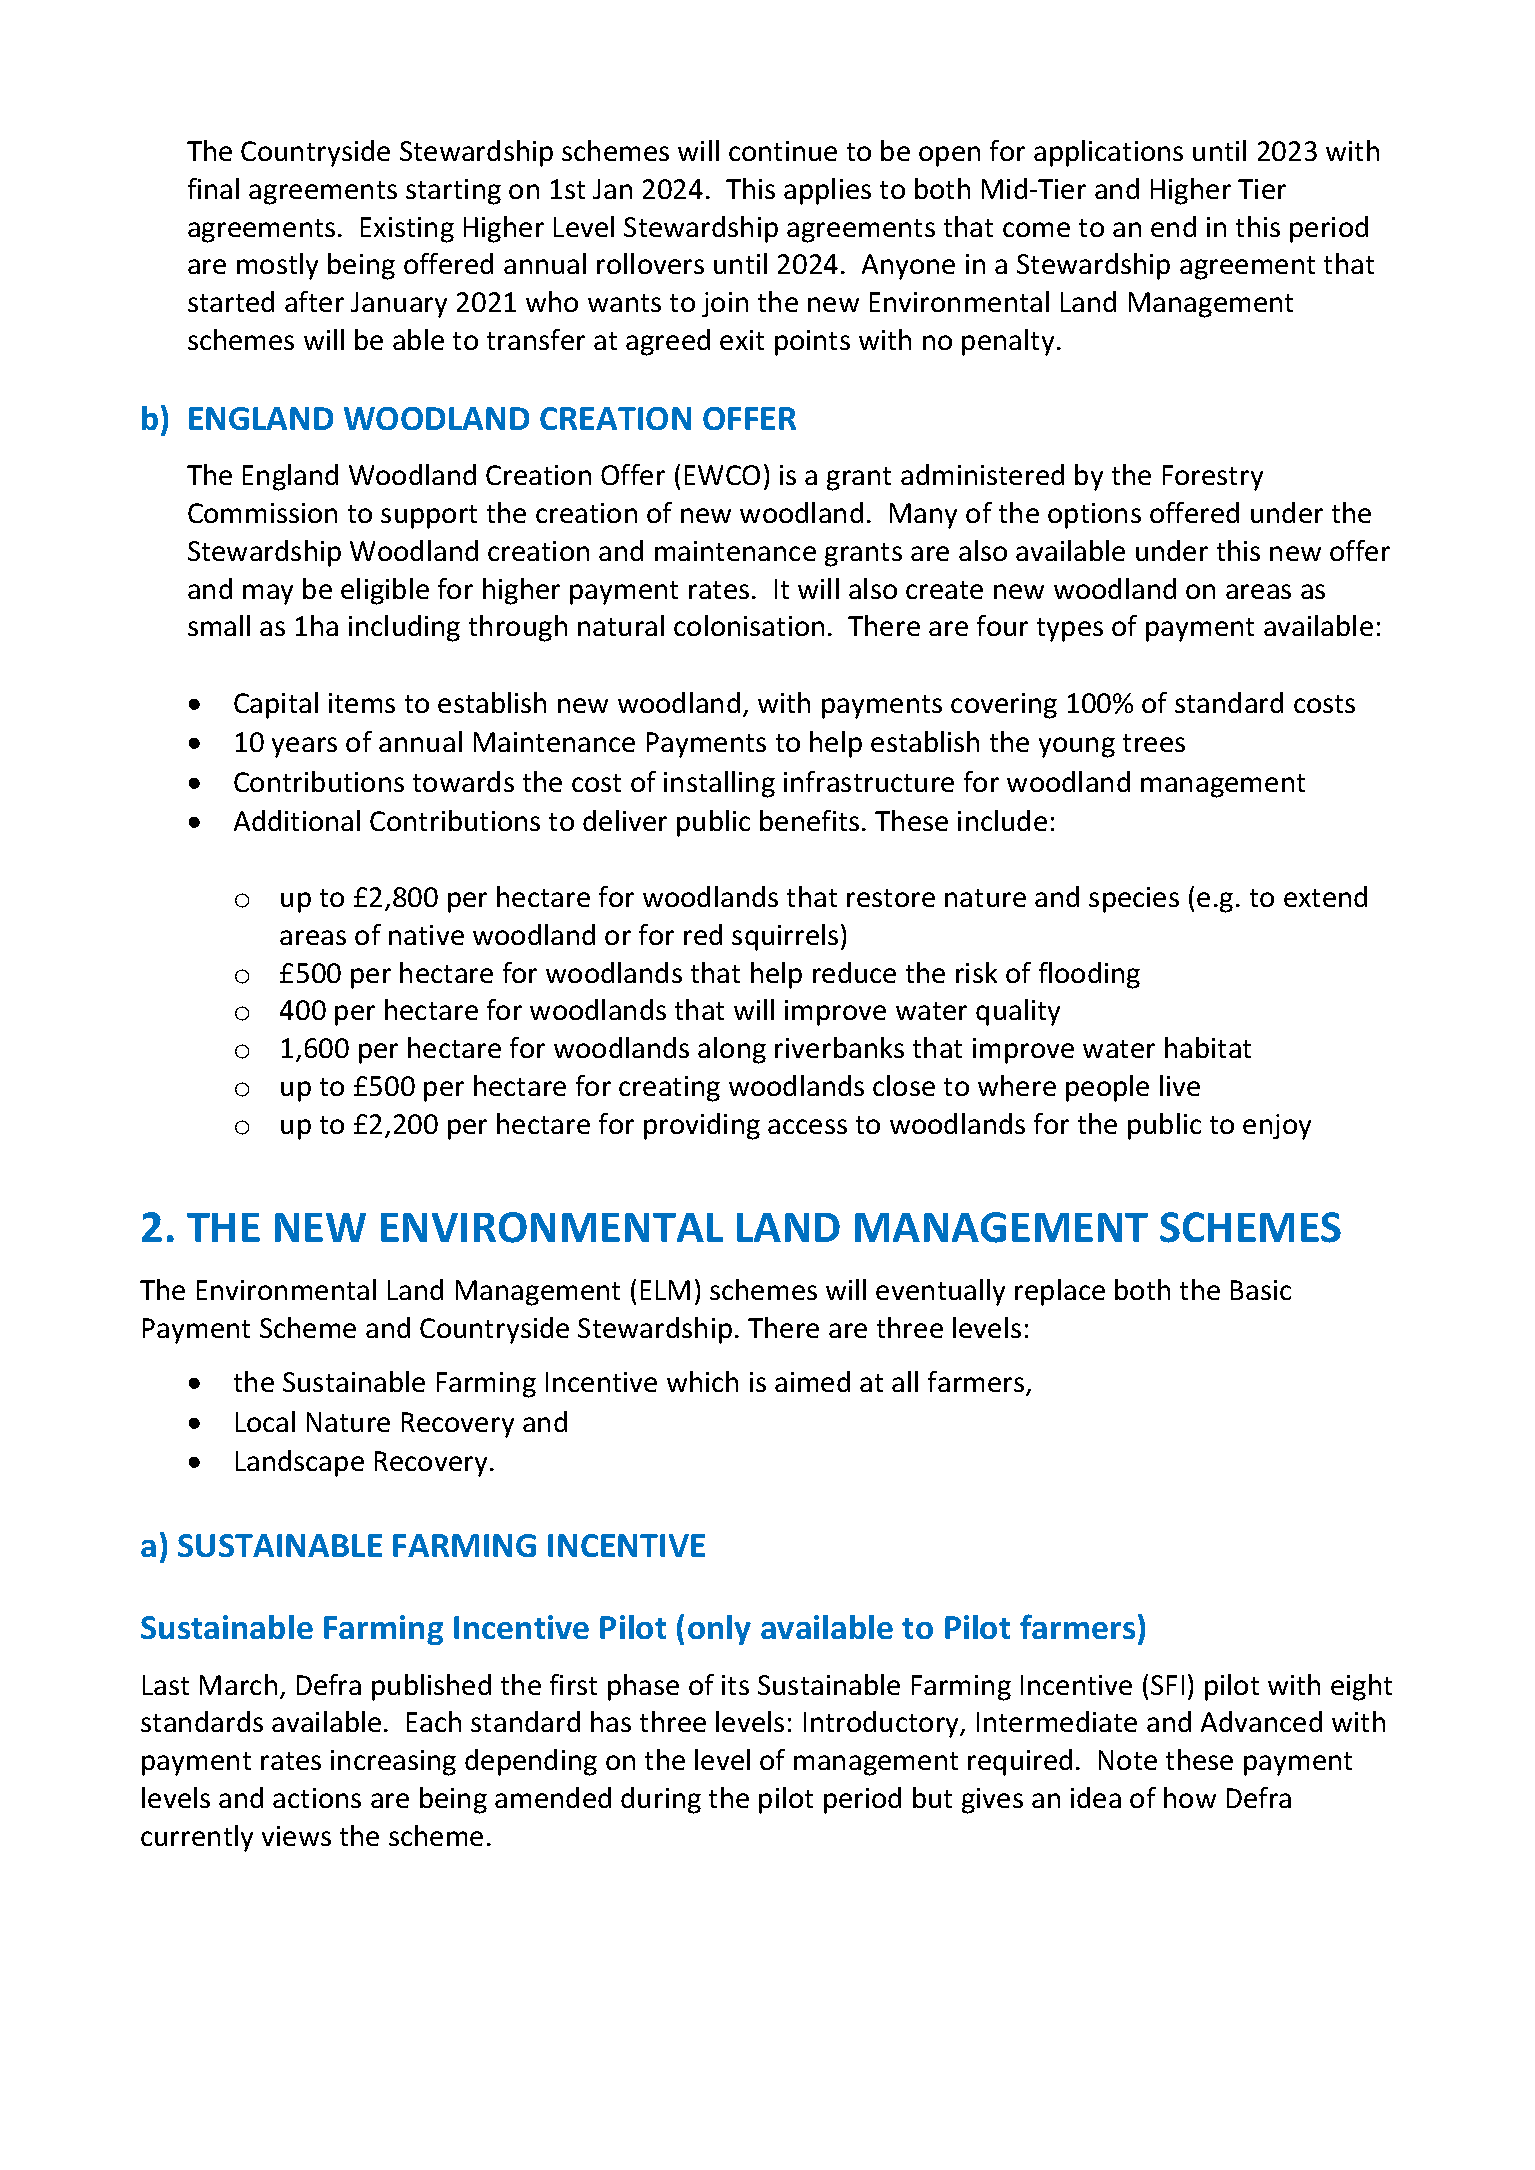 The image size is (1535, 2170). What do you see at coordinates (1134, 900) in the screenshot?
I see `species` at bounding box center [1134, 900].
